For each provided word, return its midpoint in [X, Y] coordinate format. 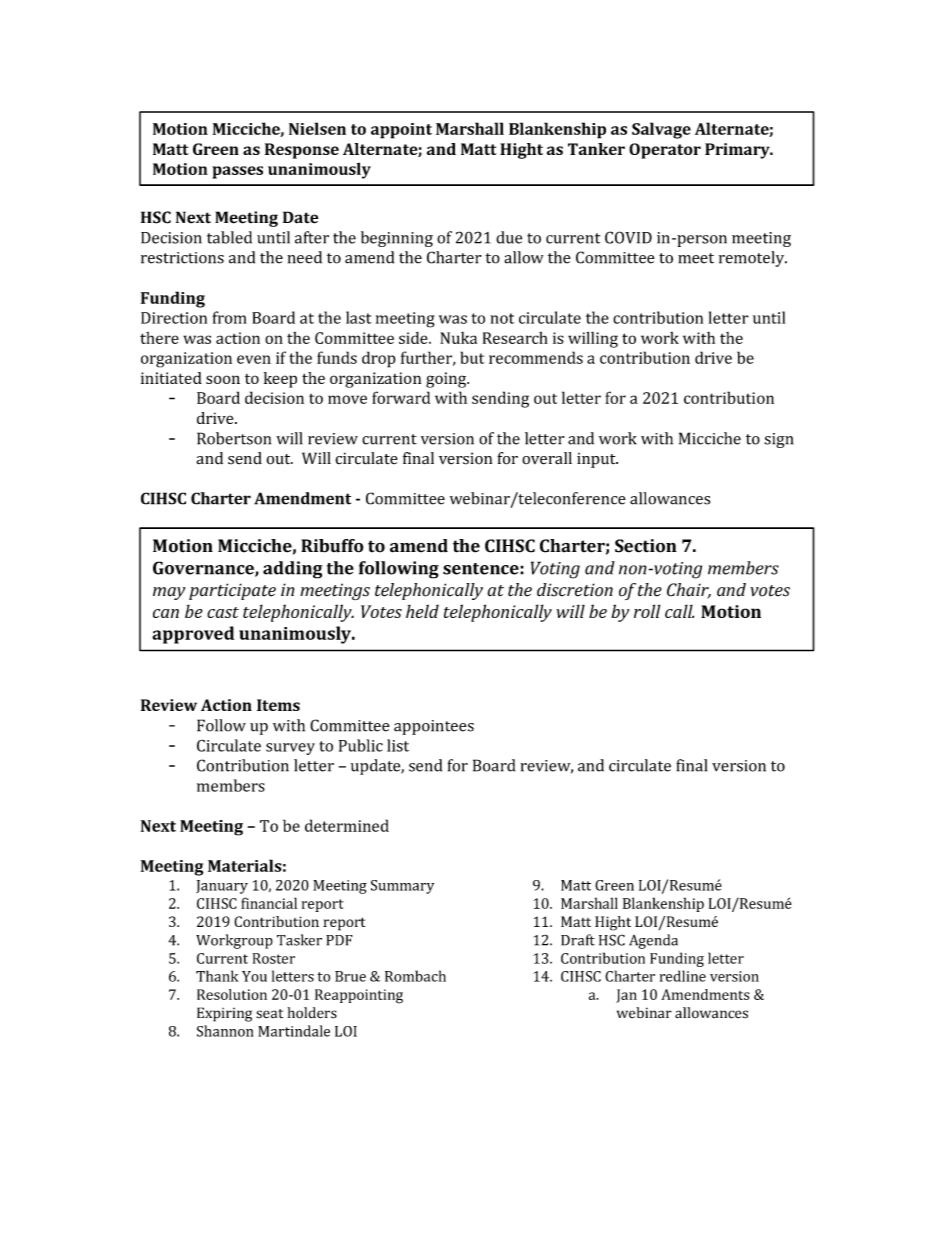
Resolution [232, 994]
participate [232, 591]
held [422, 611]
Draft [578, 940]
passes [237, 172]
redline [683, 976]
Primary [738, 151]
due [509, 237]
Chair [689, 591]
